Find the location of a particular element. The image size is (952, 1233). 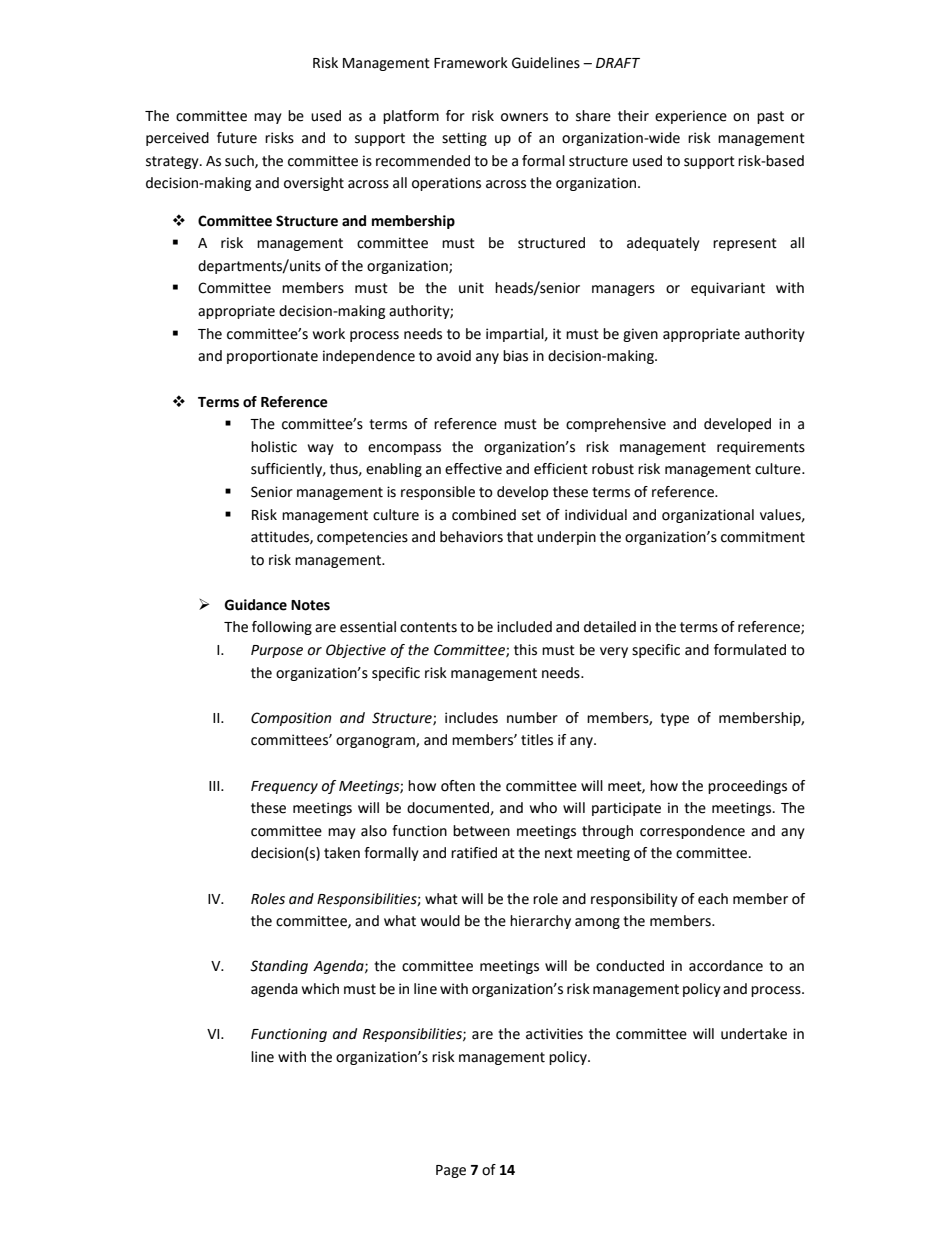

which is located at coordinates (320, 989).
